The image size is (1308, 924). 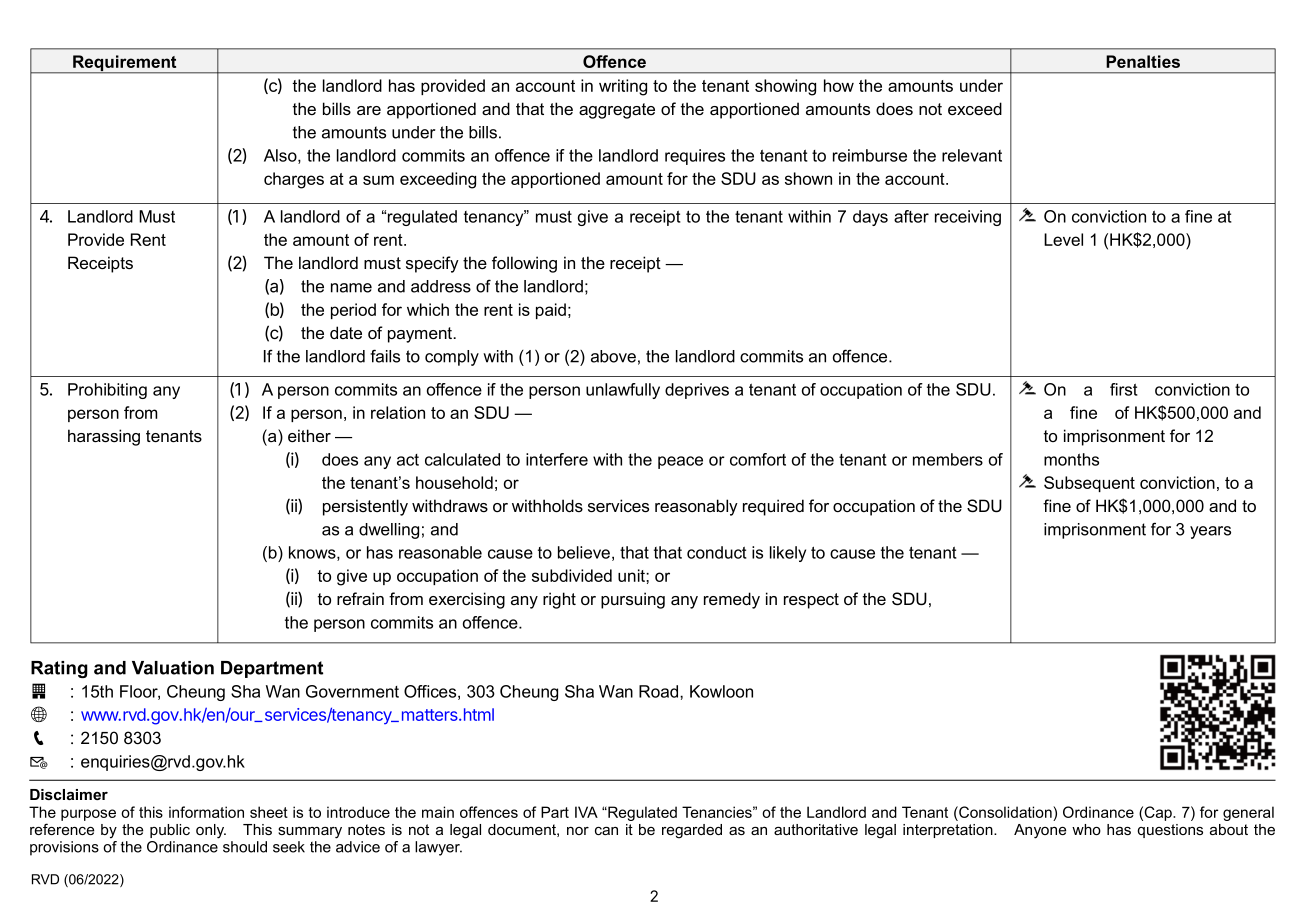 What do you see at coordinates (696, 507) in the screenshot?
I see `reasonably` at bounding box center [696, 507].
